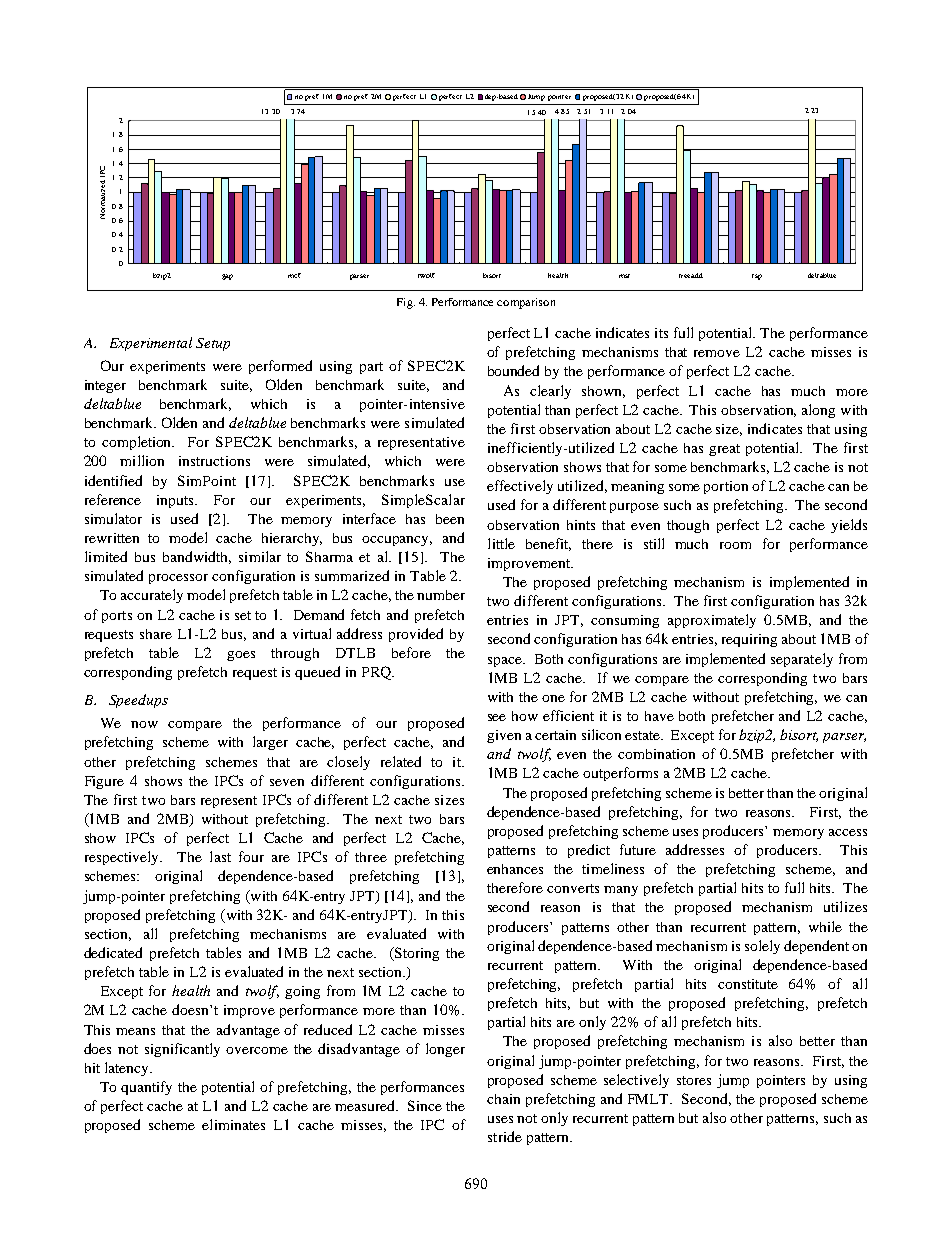  What do you see at coordinates (503, 1099) in the screenshot?
I see `chain` at bounding box center [503, 1099].
